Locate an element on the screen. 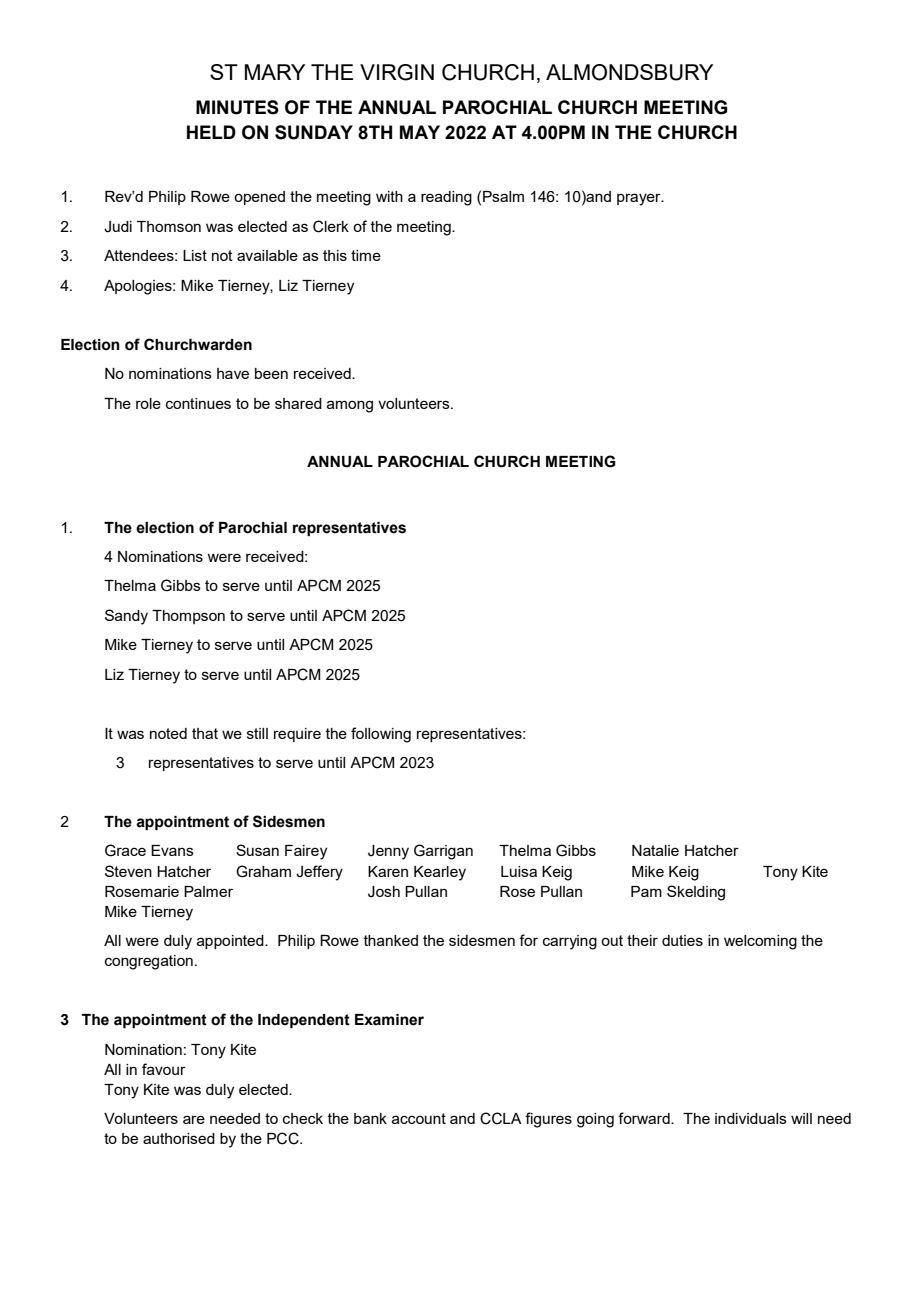 The image size is (924, 1308). following is located at coordinates (381, 735).
